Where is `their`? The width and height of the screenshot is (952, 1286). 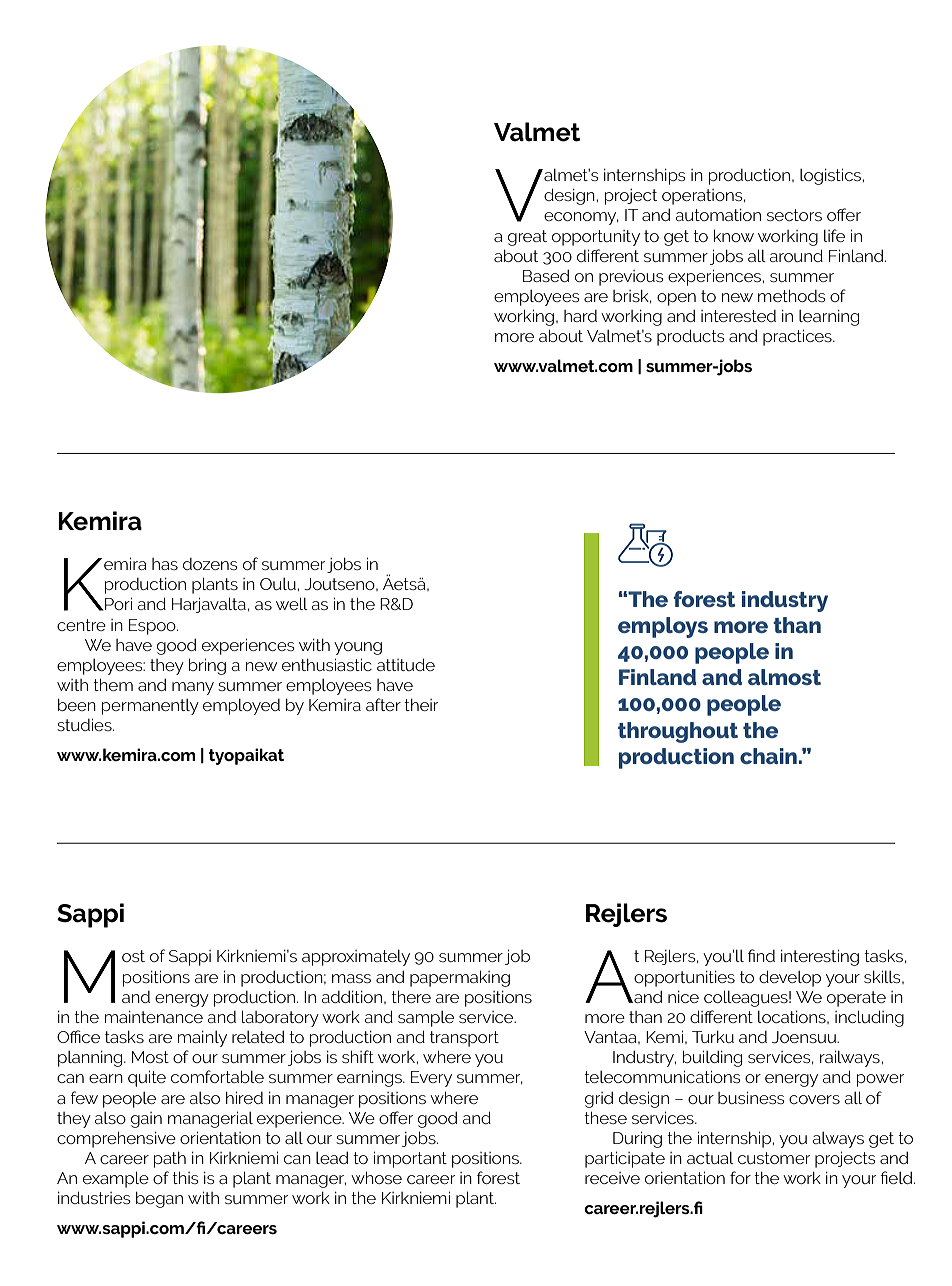
their is located at coordinates (421, 705).
